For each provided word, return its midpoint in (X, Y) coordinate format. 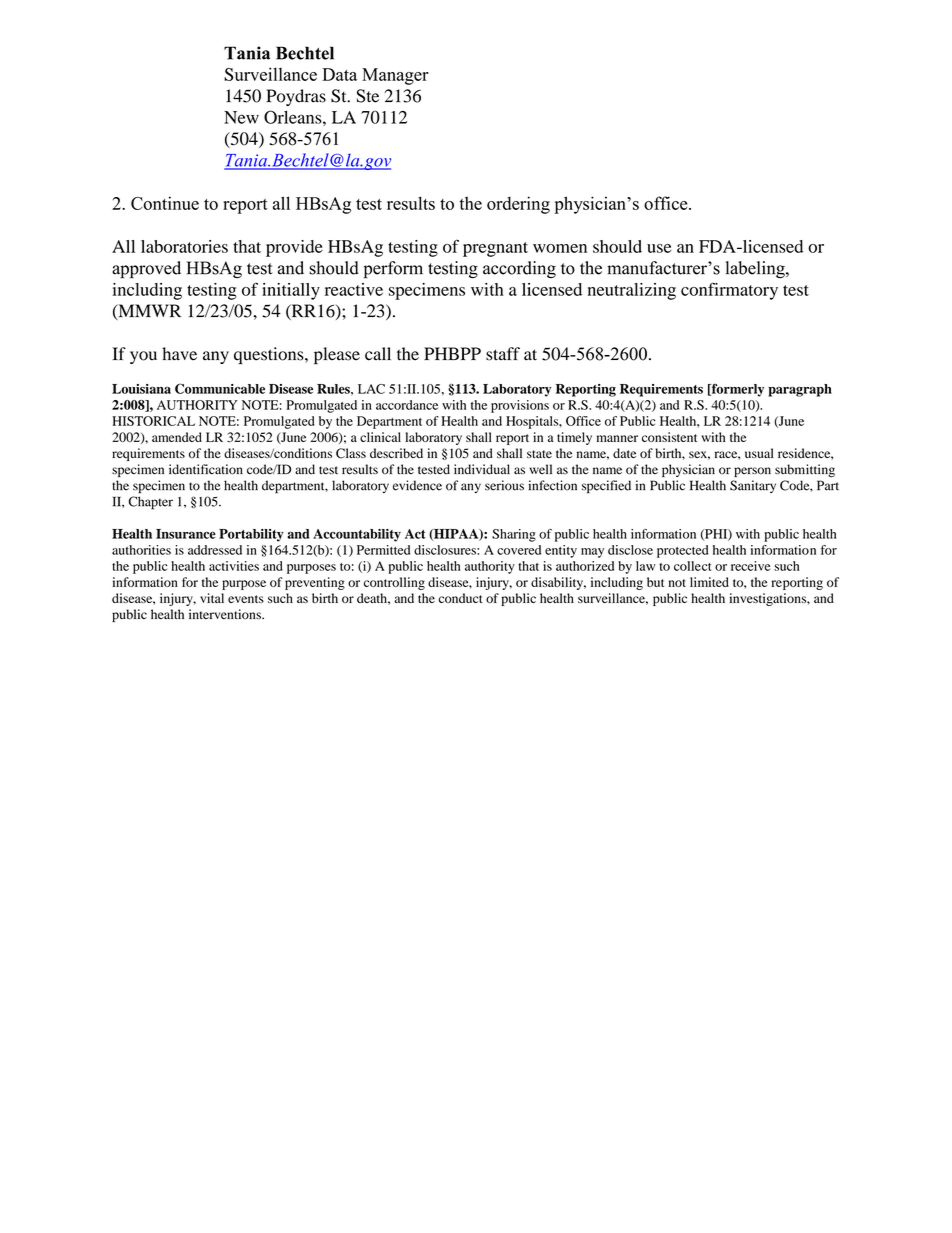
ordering (518, 205)
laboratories (184, 246)
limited (709, 582)
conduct (461, 598)
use (659, 248)
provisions (520, 406)
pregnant (495, 249)
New (241, 117)
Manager (395, 76)
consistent (669, 437)
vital (212, 598)
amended (177, 437)
